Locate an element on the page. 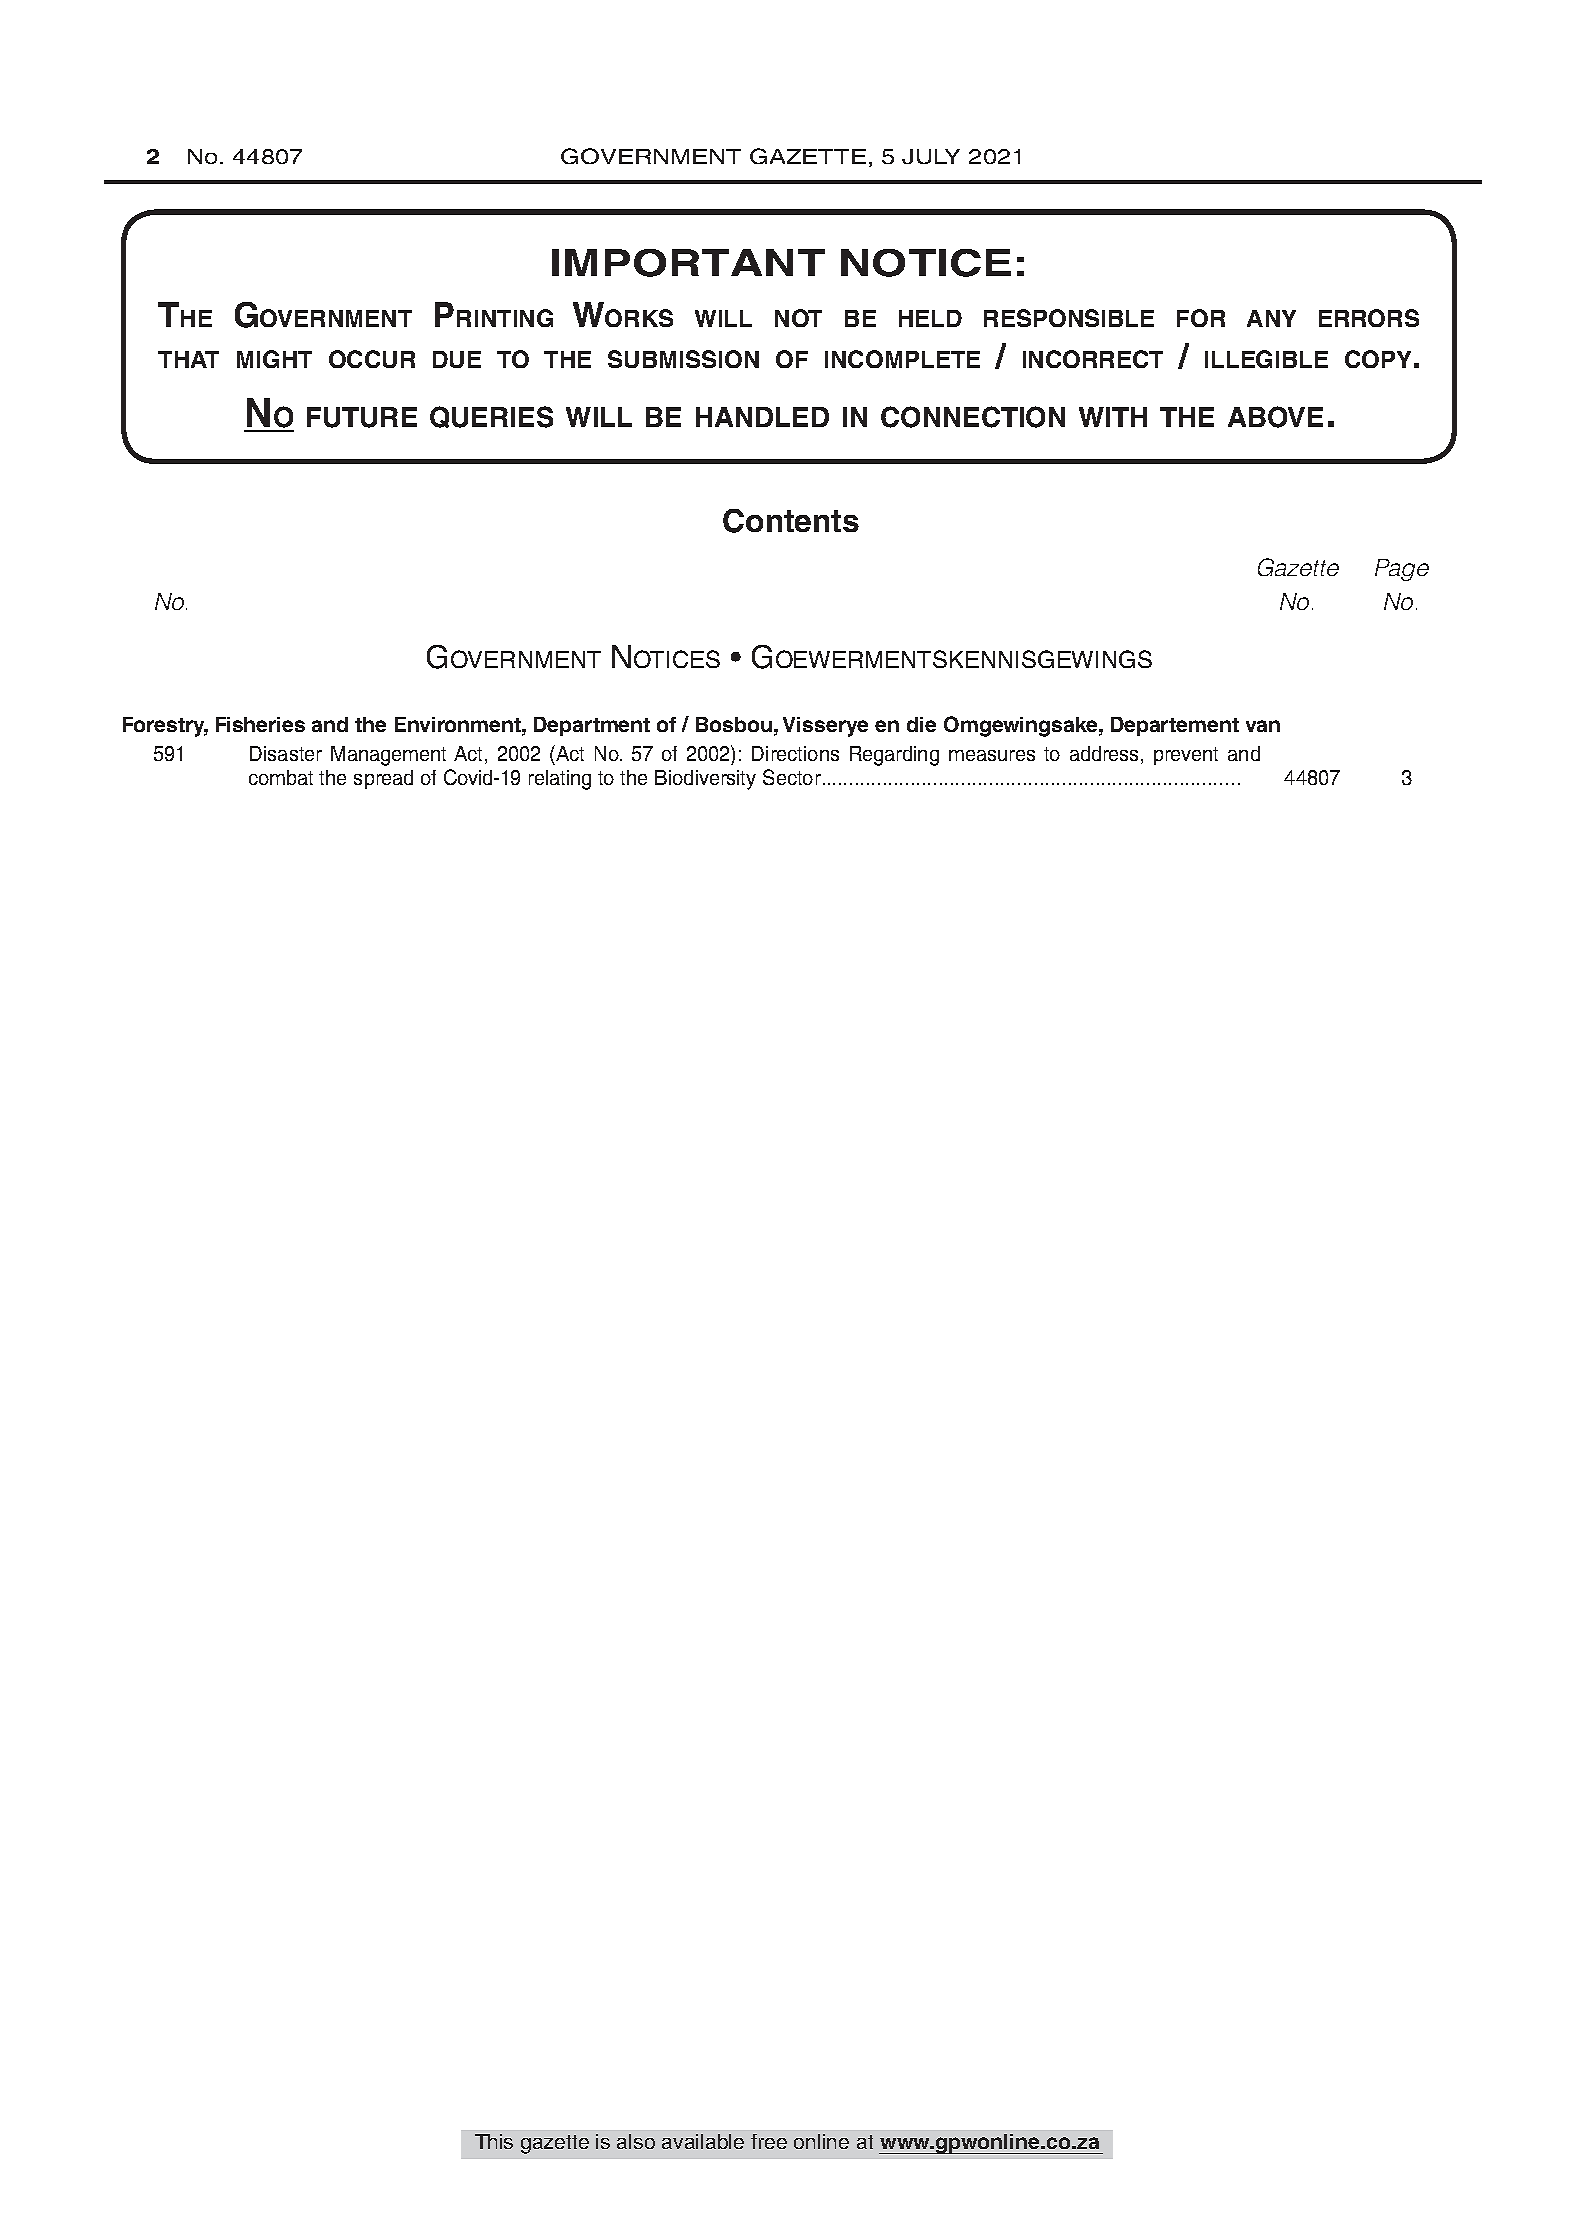 This image has width=1578, height=2232. Directions is located at coordinates (795, 753).
